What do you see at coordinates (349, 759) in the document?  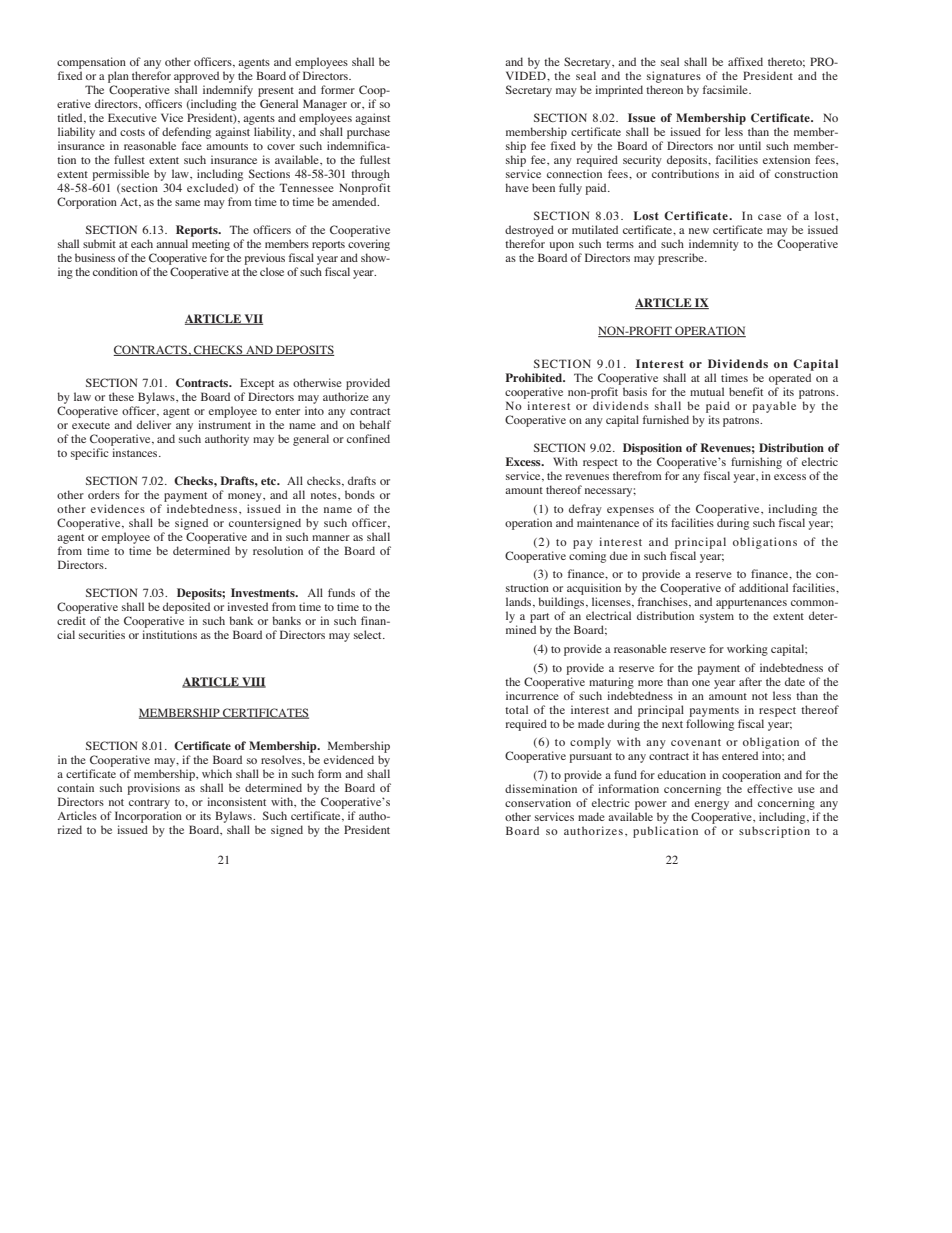 I see `evidenced` at bounding box center [349, 759].
